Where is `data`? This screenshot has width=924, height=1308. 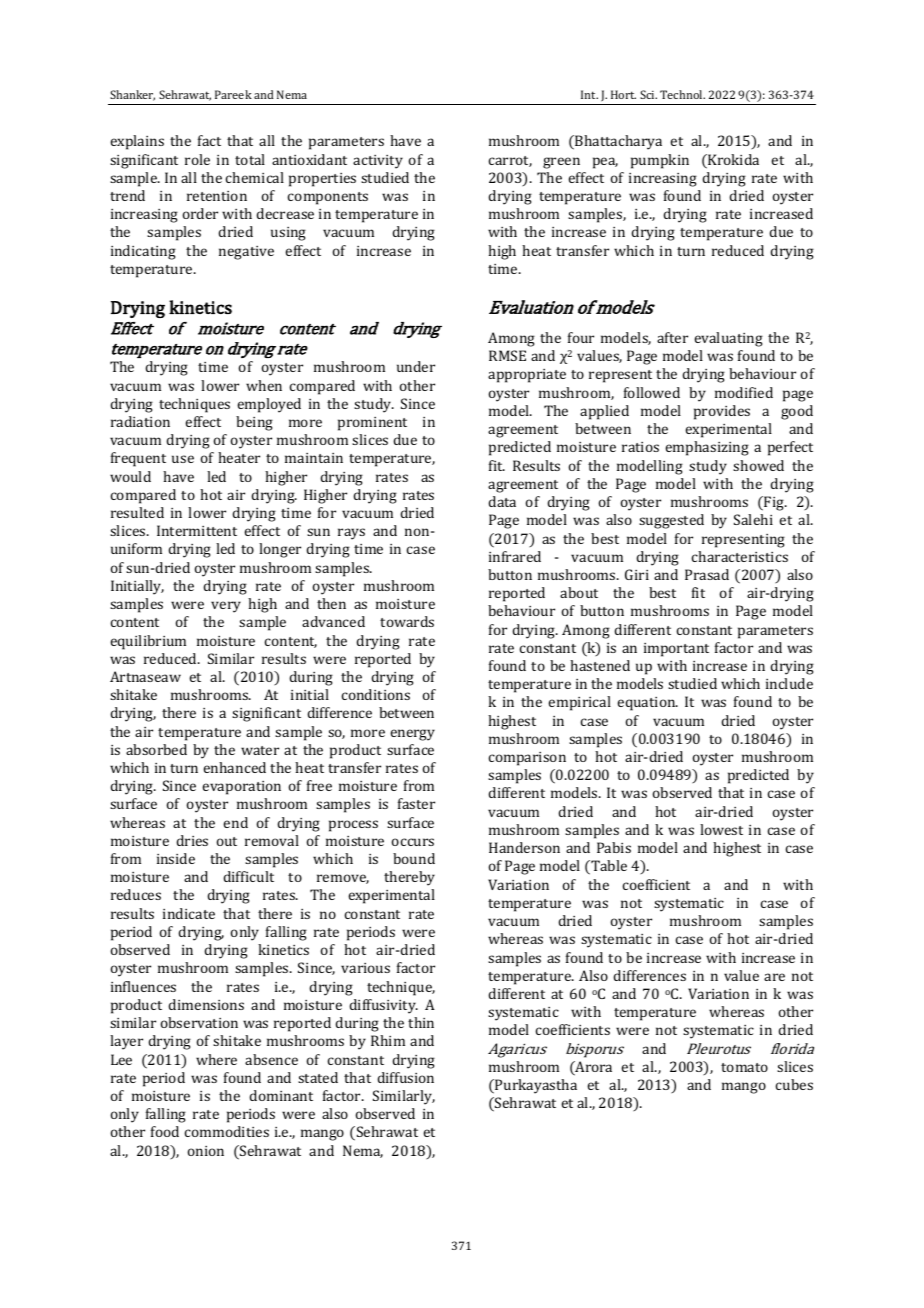 data is located at coordinates (502, 501).
